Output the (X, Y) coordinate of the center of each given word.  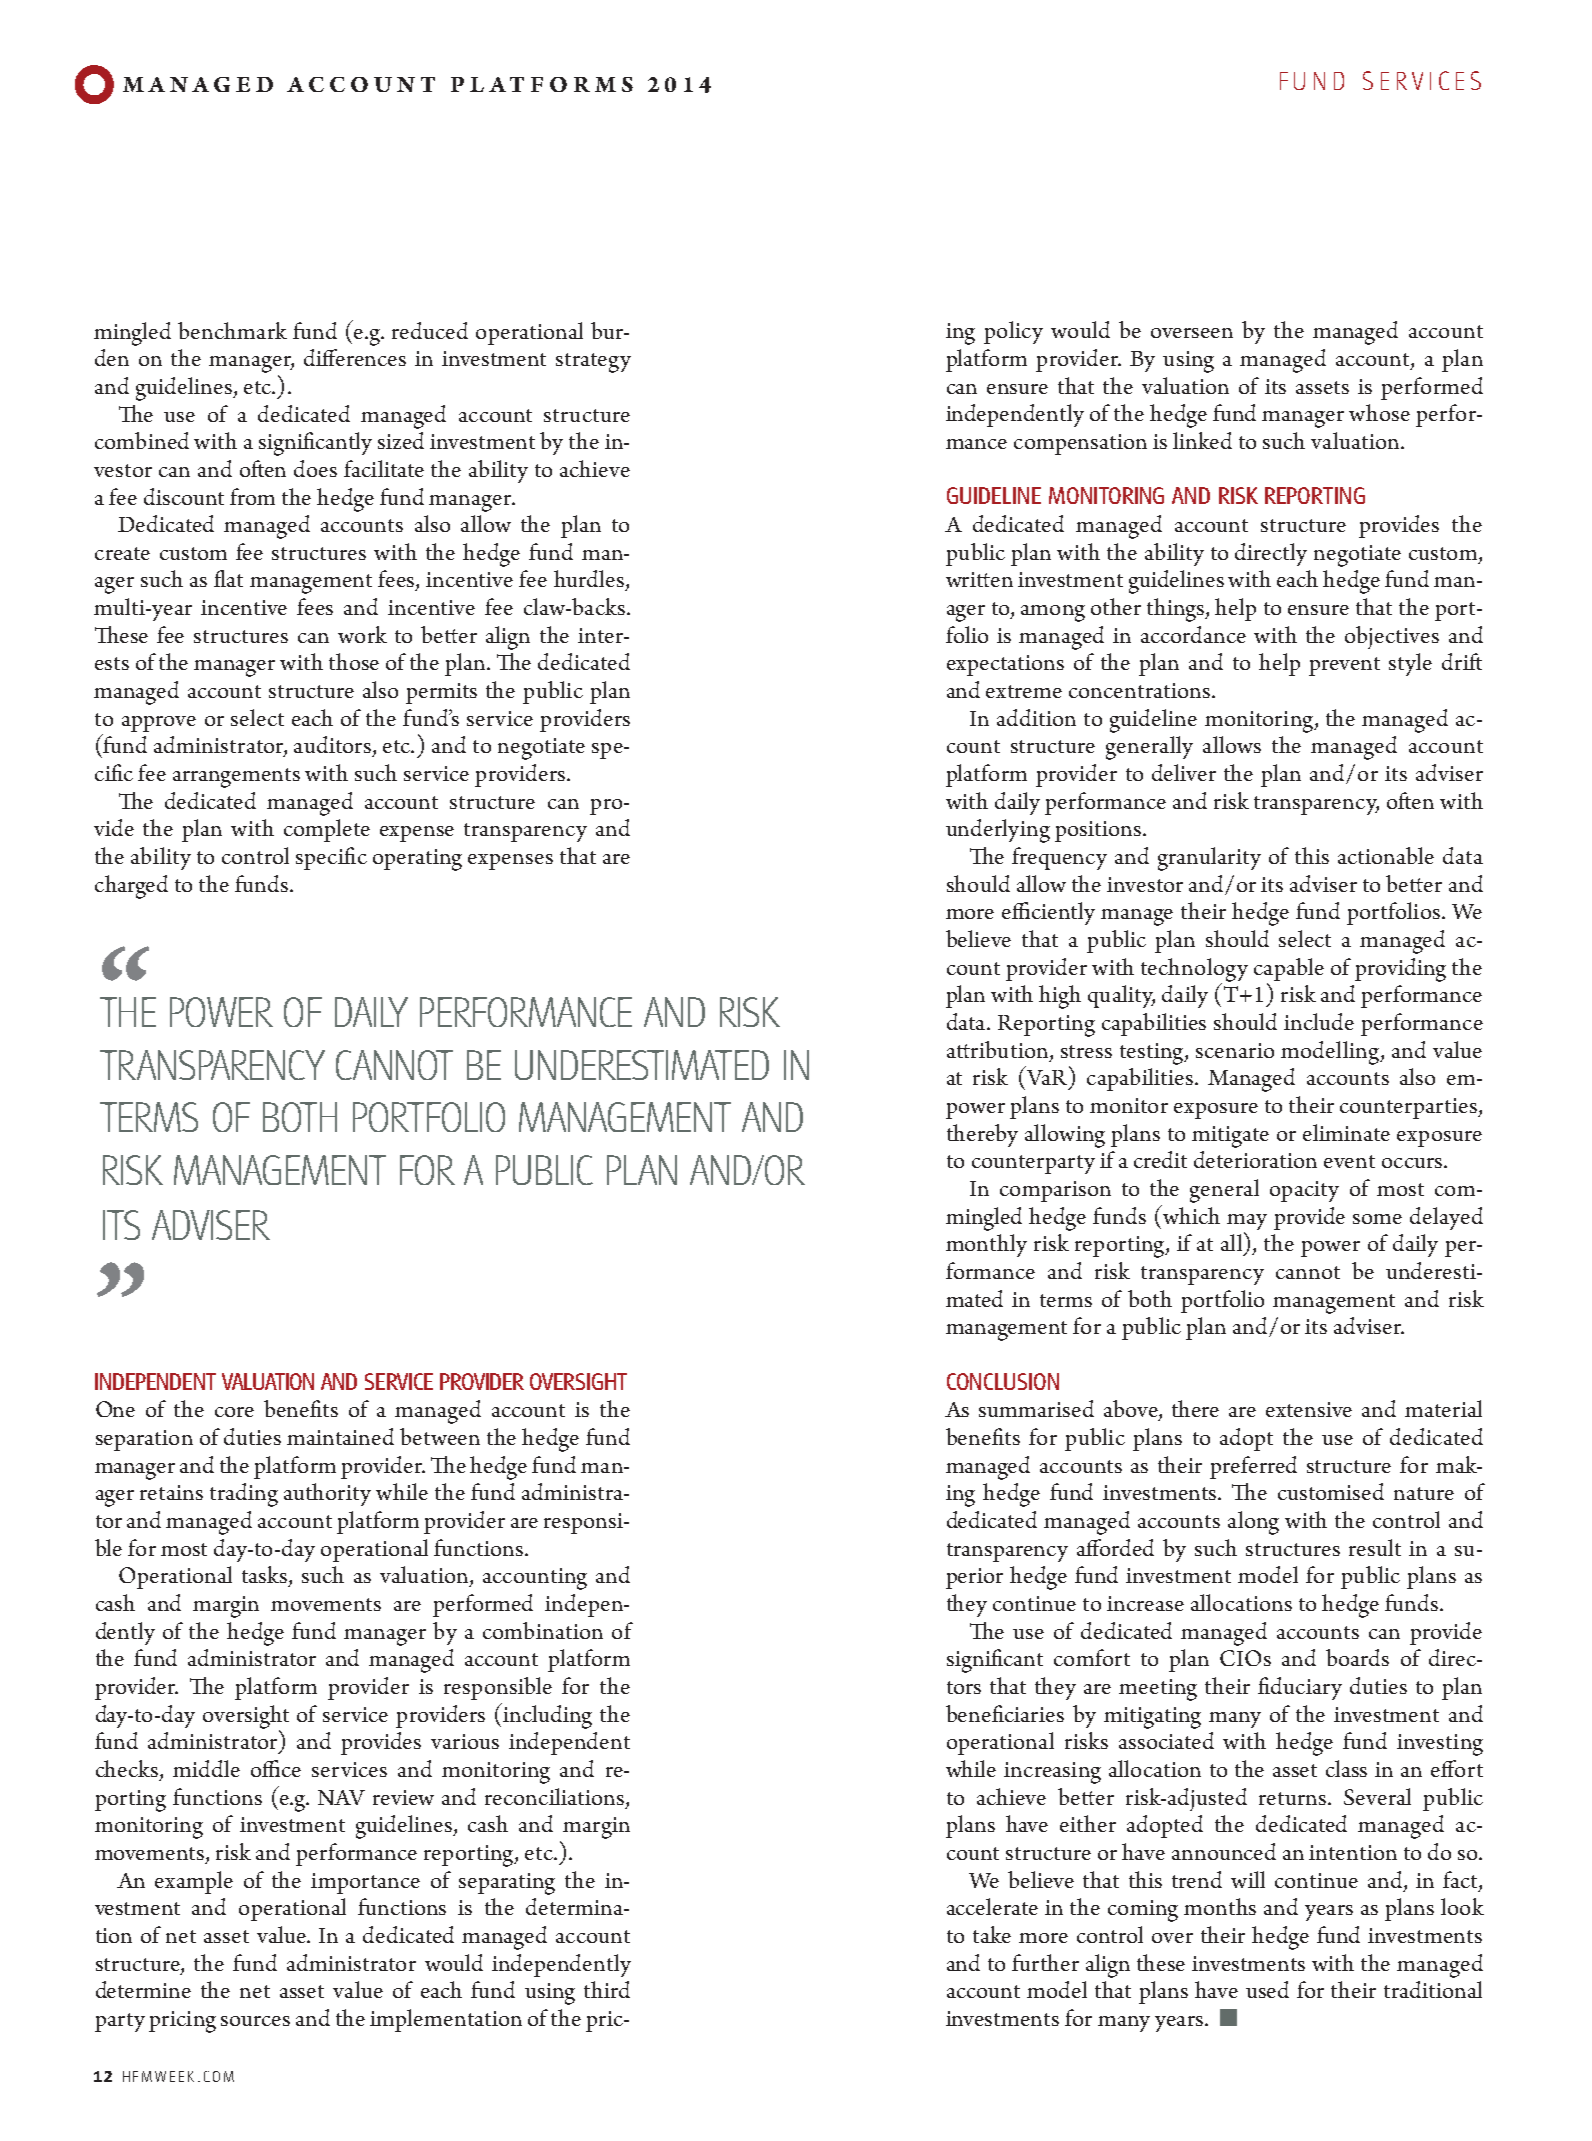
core (234, 1412)
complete (327, 830)
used (1267, 1989)
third (607, 1989)
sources (255, 2021)
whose (1379, 412)
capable (1289, 969)
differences (355, 357)
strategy (593, 363)
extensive (1309, 1409)
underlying (998, 831)
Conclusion (1003, 1381)
